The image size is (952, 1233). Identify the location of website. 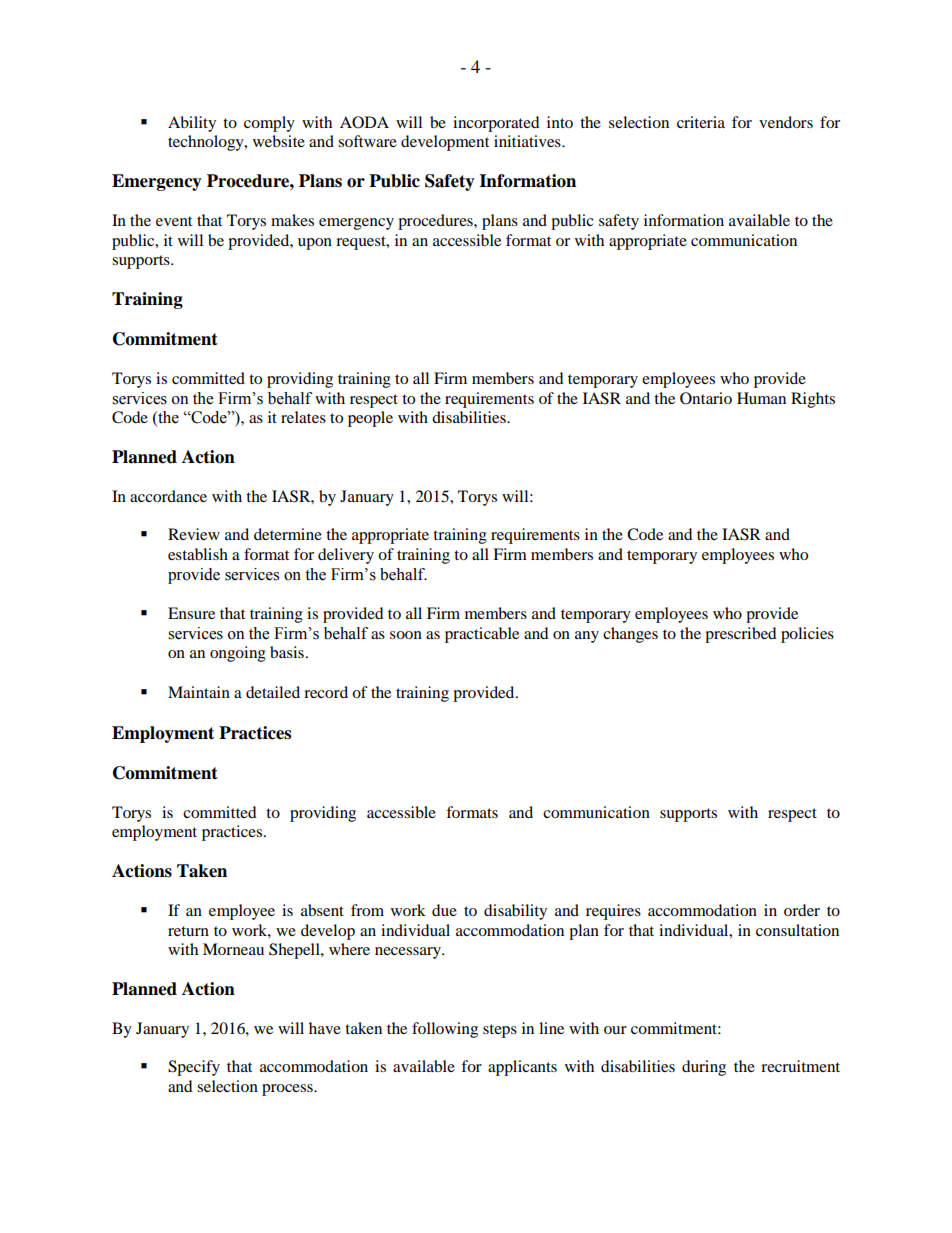
(279, 141).
